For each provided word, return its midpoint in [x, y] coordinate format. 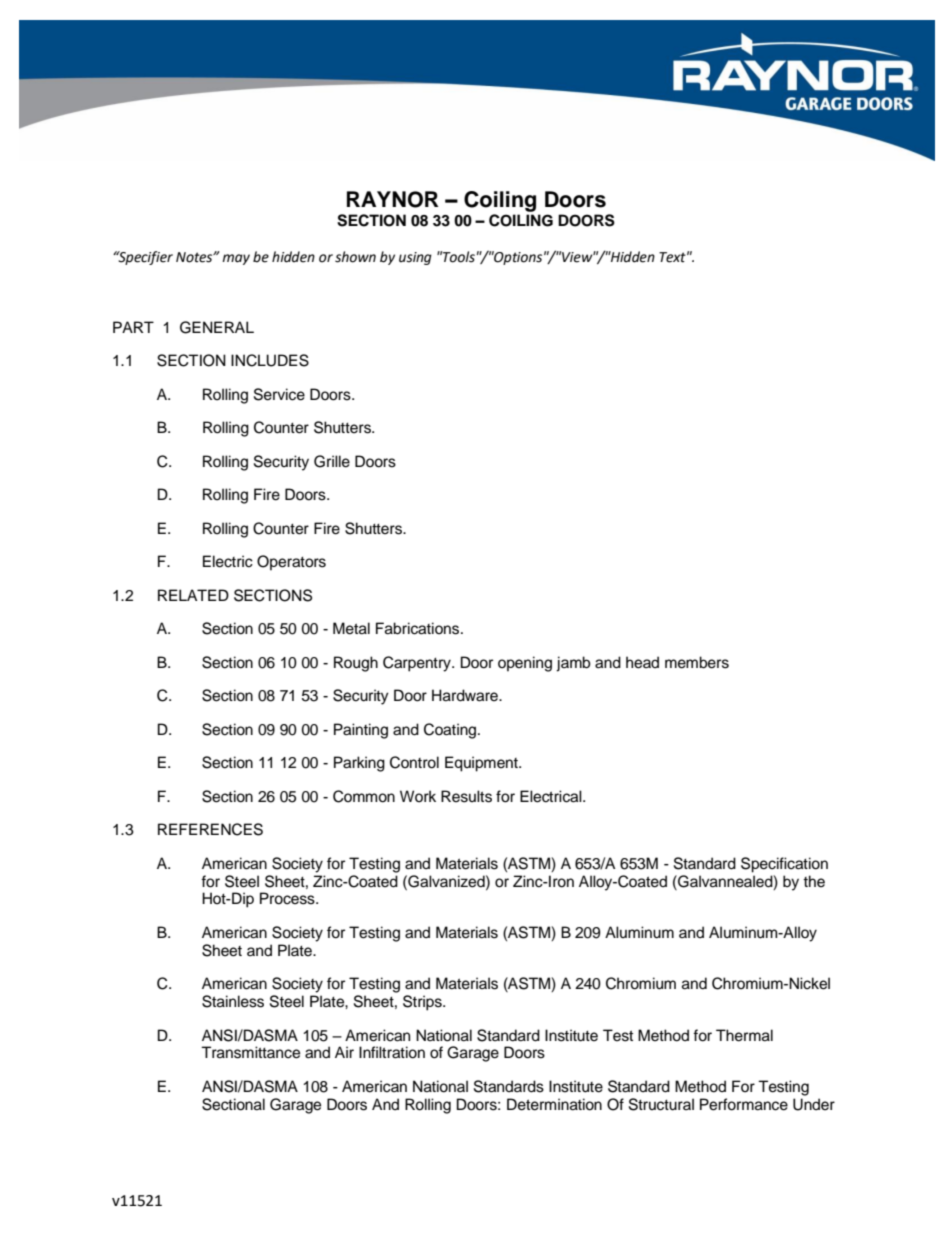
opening [525, 664]
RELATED [193, 595]
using [415, 258]
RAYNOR [392, 199]
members [697, 662]
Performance [744, 1104]
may [236, 259]
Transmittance [250, 1052]
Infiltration [392, 1052]
